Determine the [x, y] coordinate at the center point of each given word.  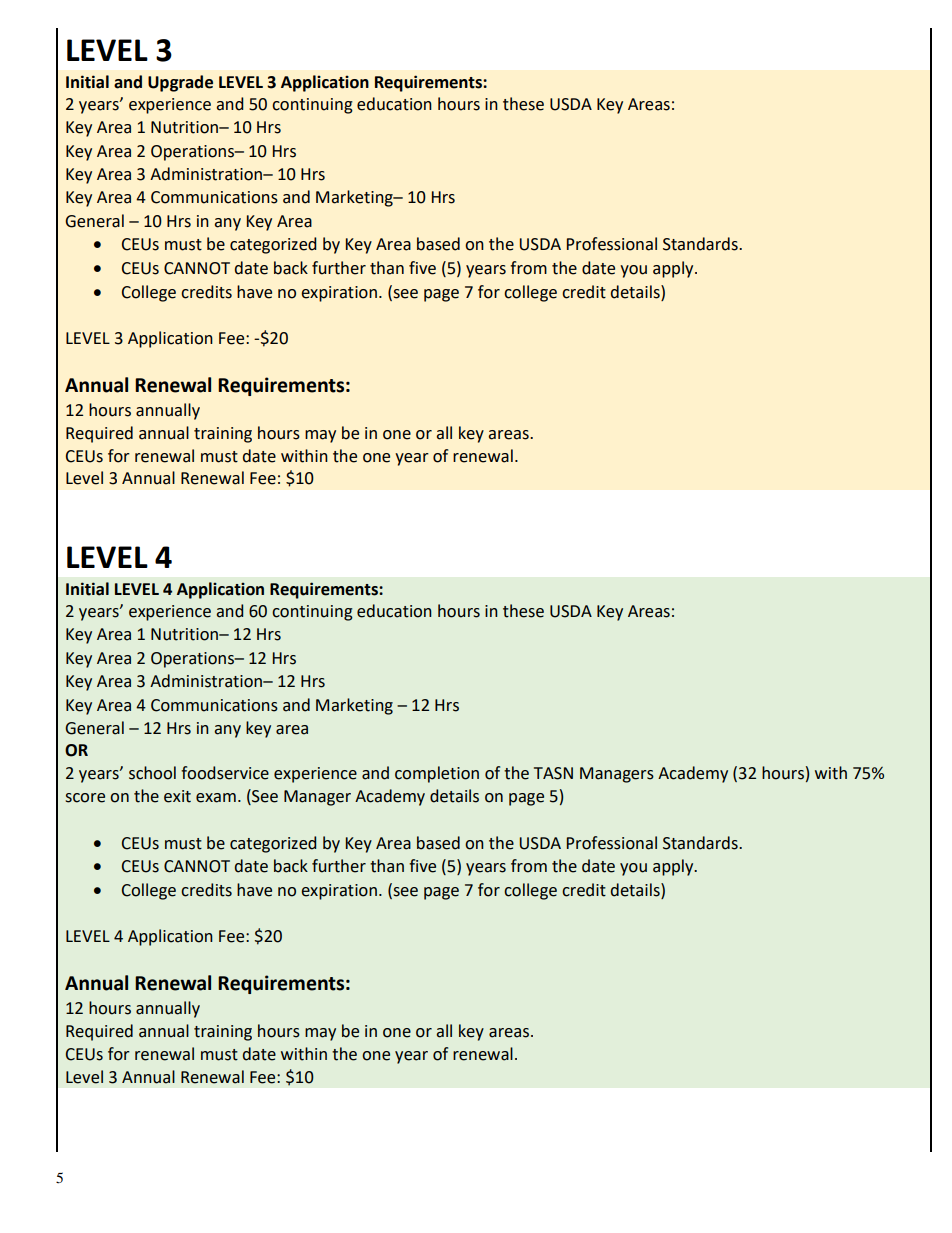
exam [216, 798]
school [152, 773]
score [85, 798]
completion [437, 774]
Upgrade [180, 83]
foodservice [225, 773]
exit [177, 796]
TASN [553, 773]
